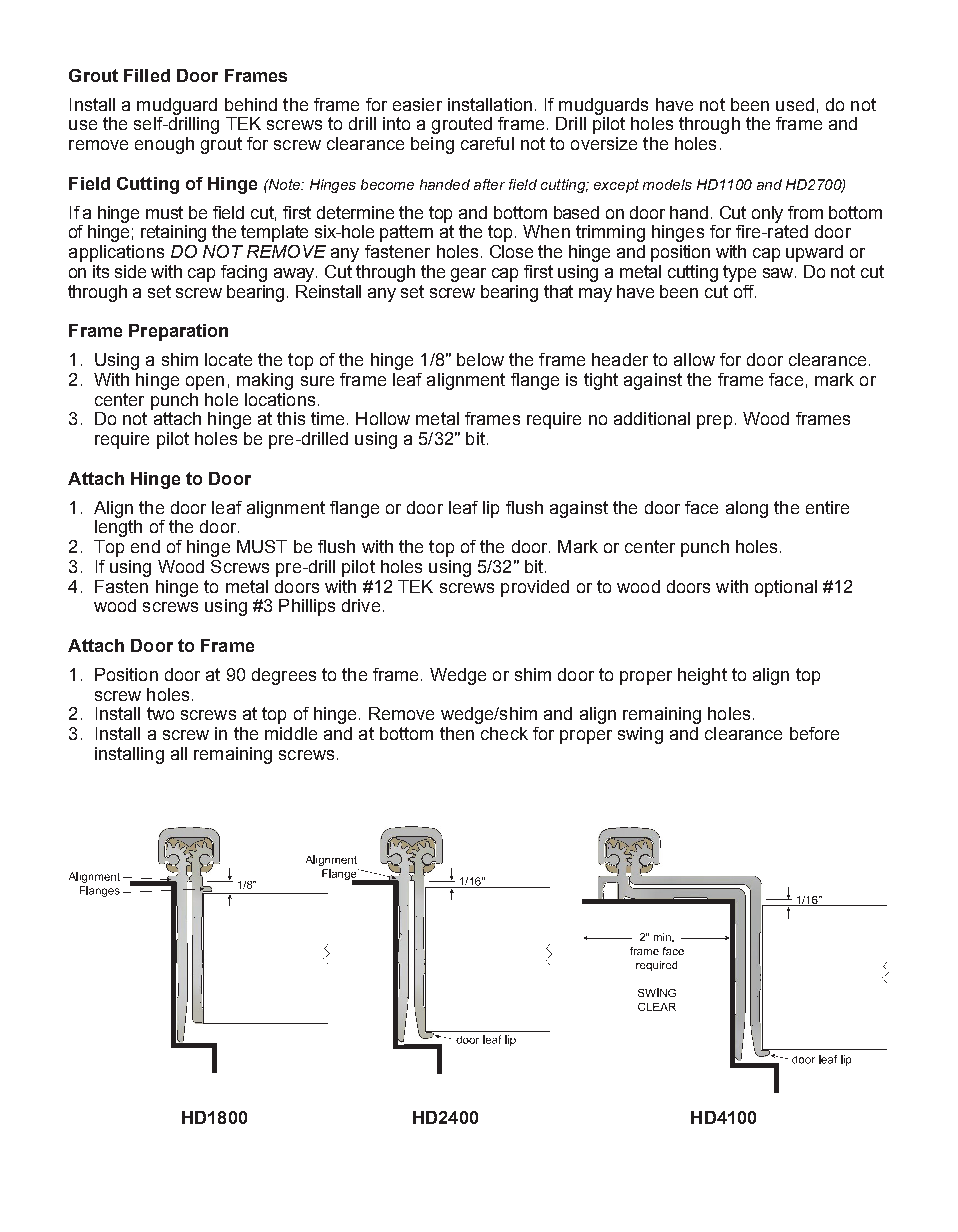  What do you see at coordinates (747, 509) in the screenshot?
I see `along` at bounding box center [747, 509].
